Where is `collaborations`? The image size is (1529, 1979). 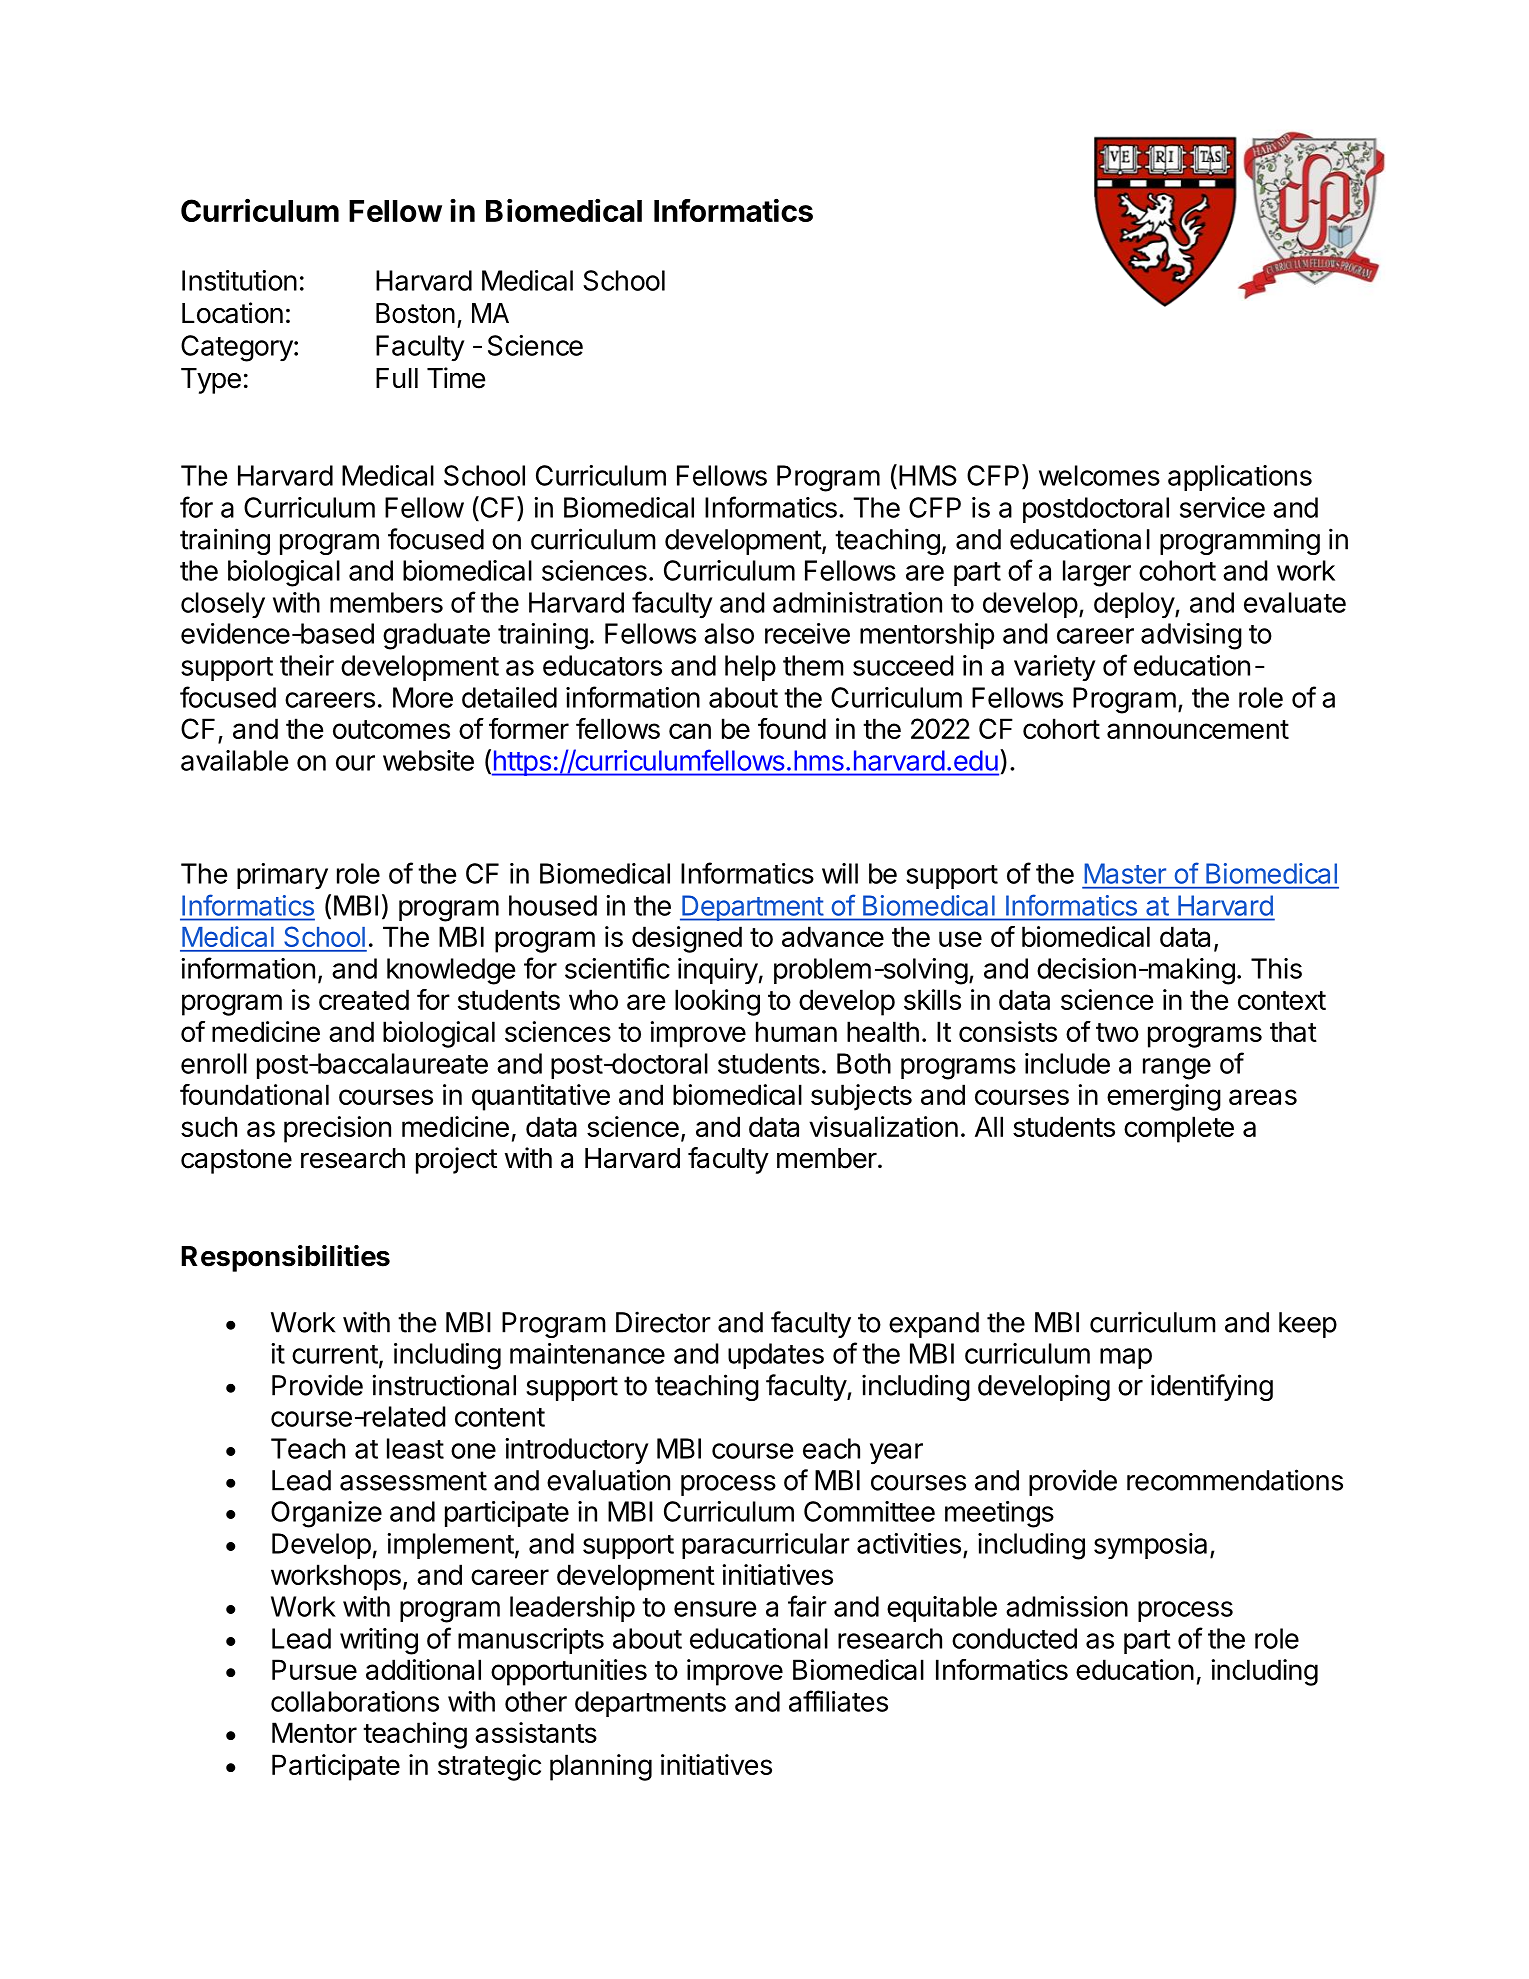
collaborations is located at coordinates (355, 1701).
